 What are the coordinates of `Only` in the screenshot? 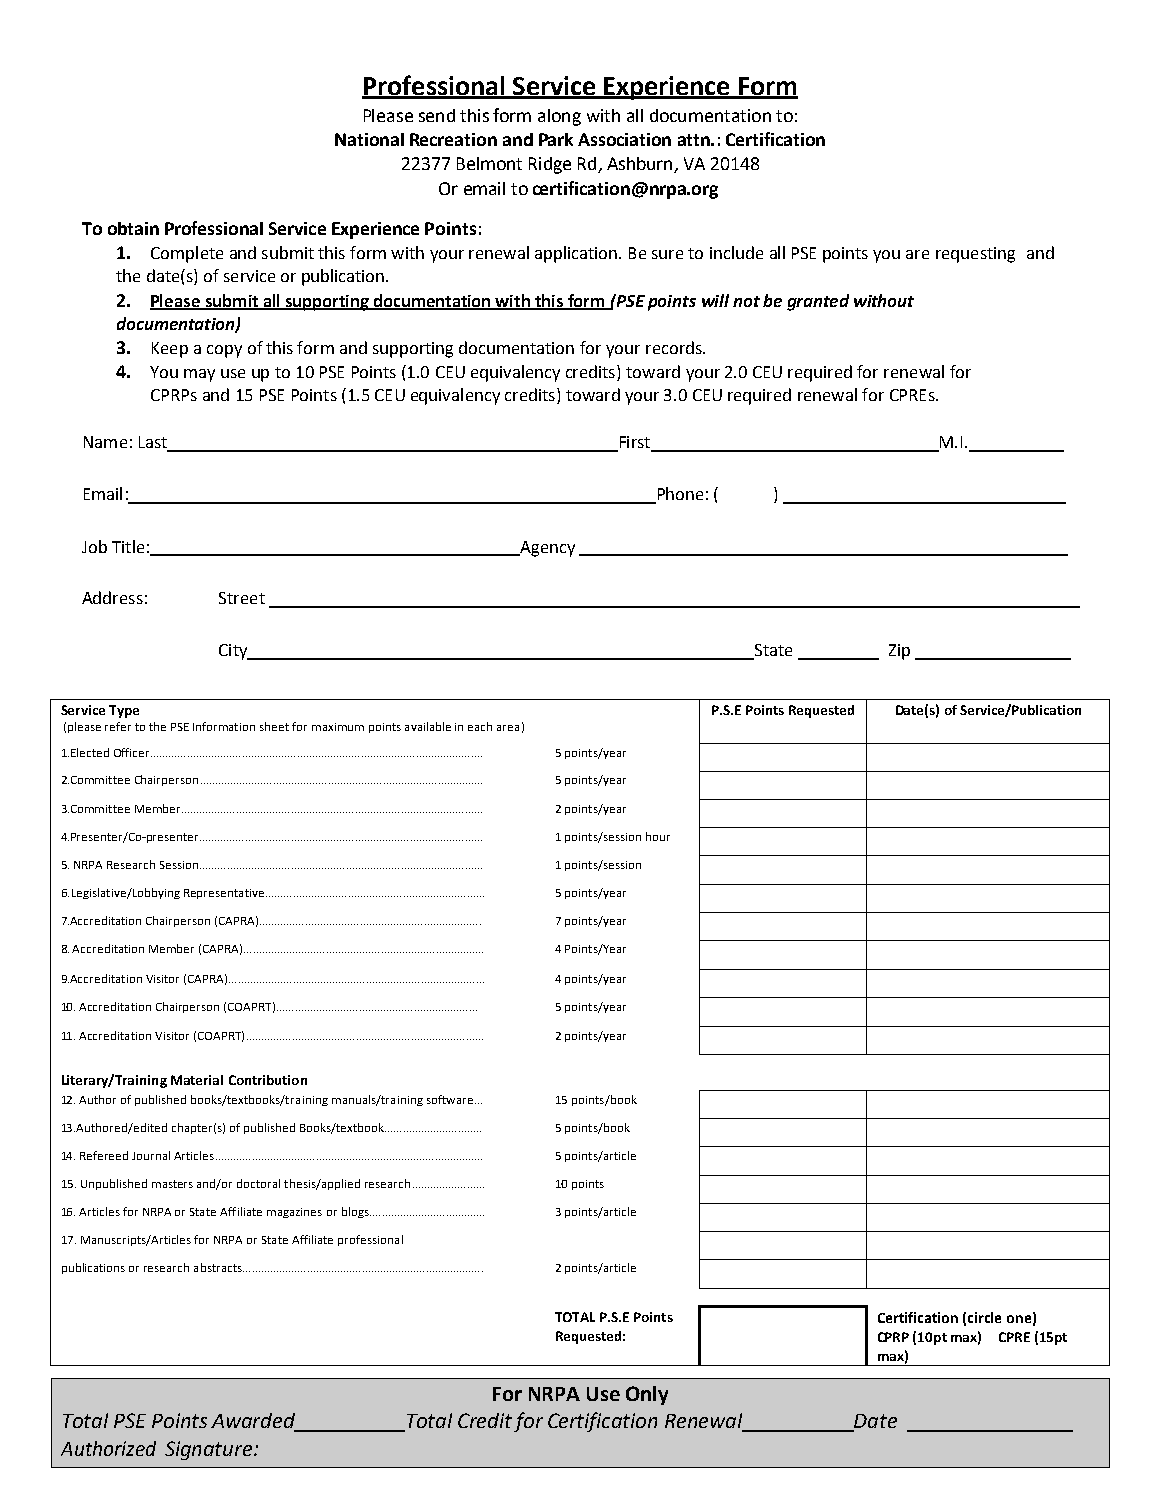 It's located at (647, 1395).
